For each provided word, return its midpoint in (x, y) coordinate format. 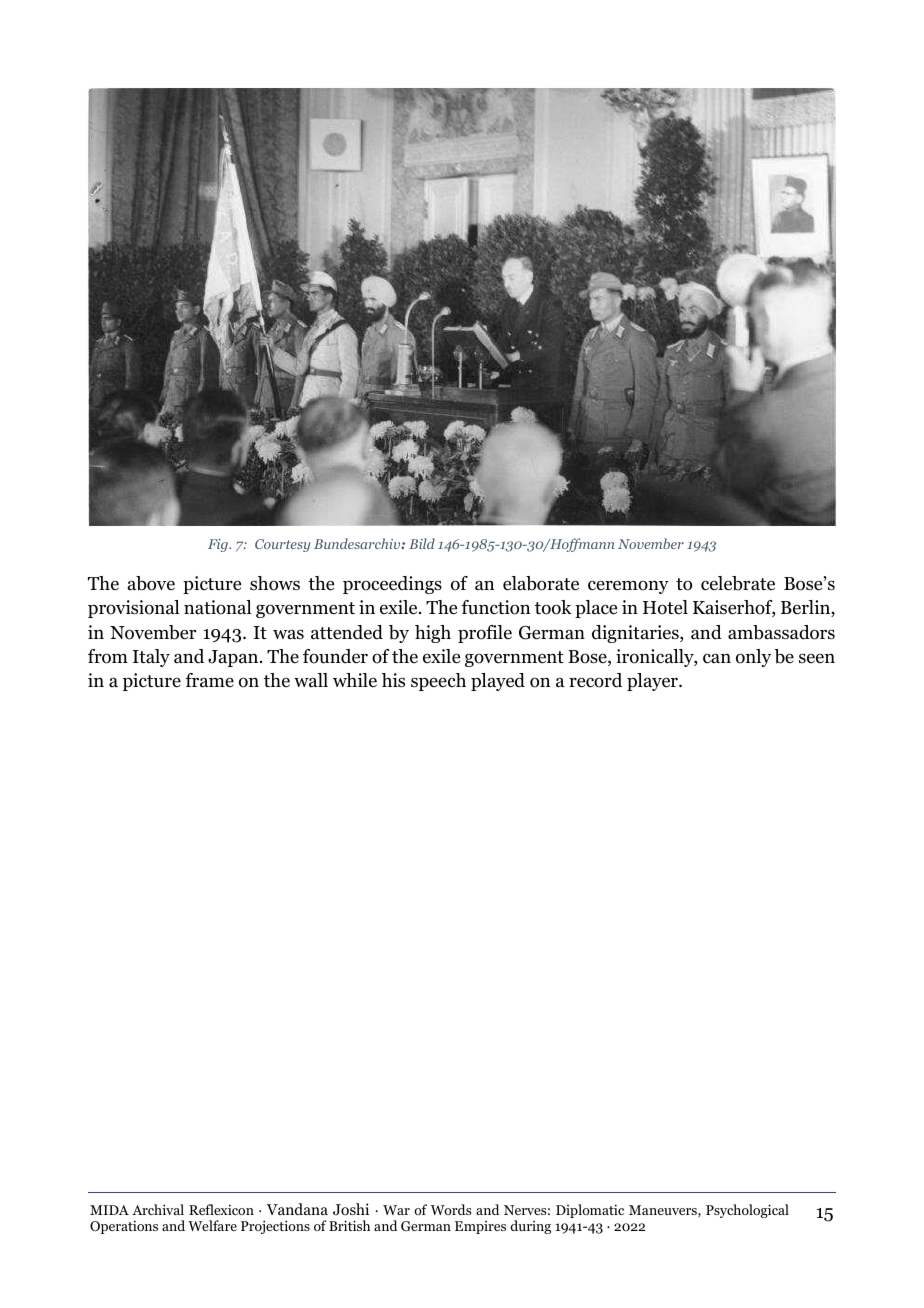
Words (451, 1209)
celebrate (738, 583)
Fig (219, 545)
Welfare (212, 1225)
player (653, 682)
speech (438, 682)
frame (209, 680)
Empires (480, 1227)
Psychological (747, 1211)
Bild (422, 543)
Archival (158, 1209)
